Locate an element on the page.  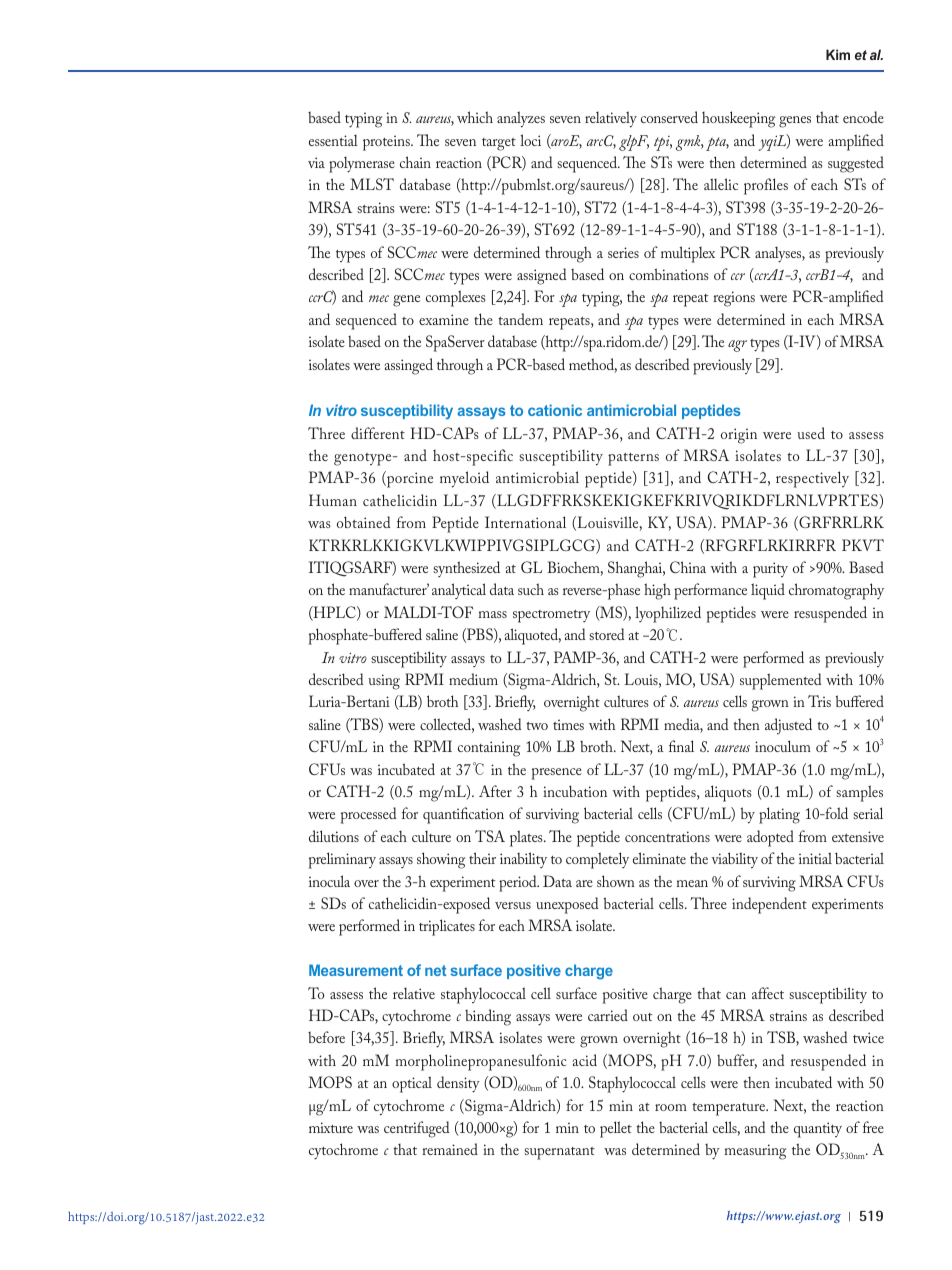
Kim is located at coordinates (838, 54).
